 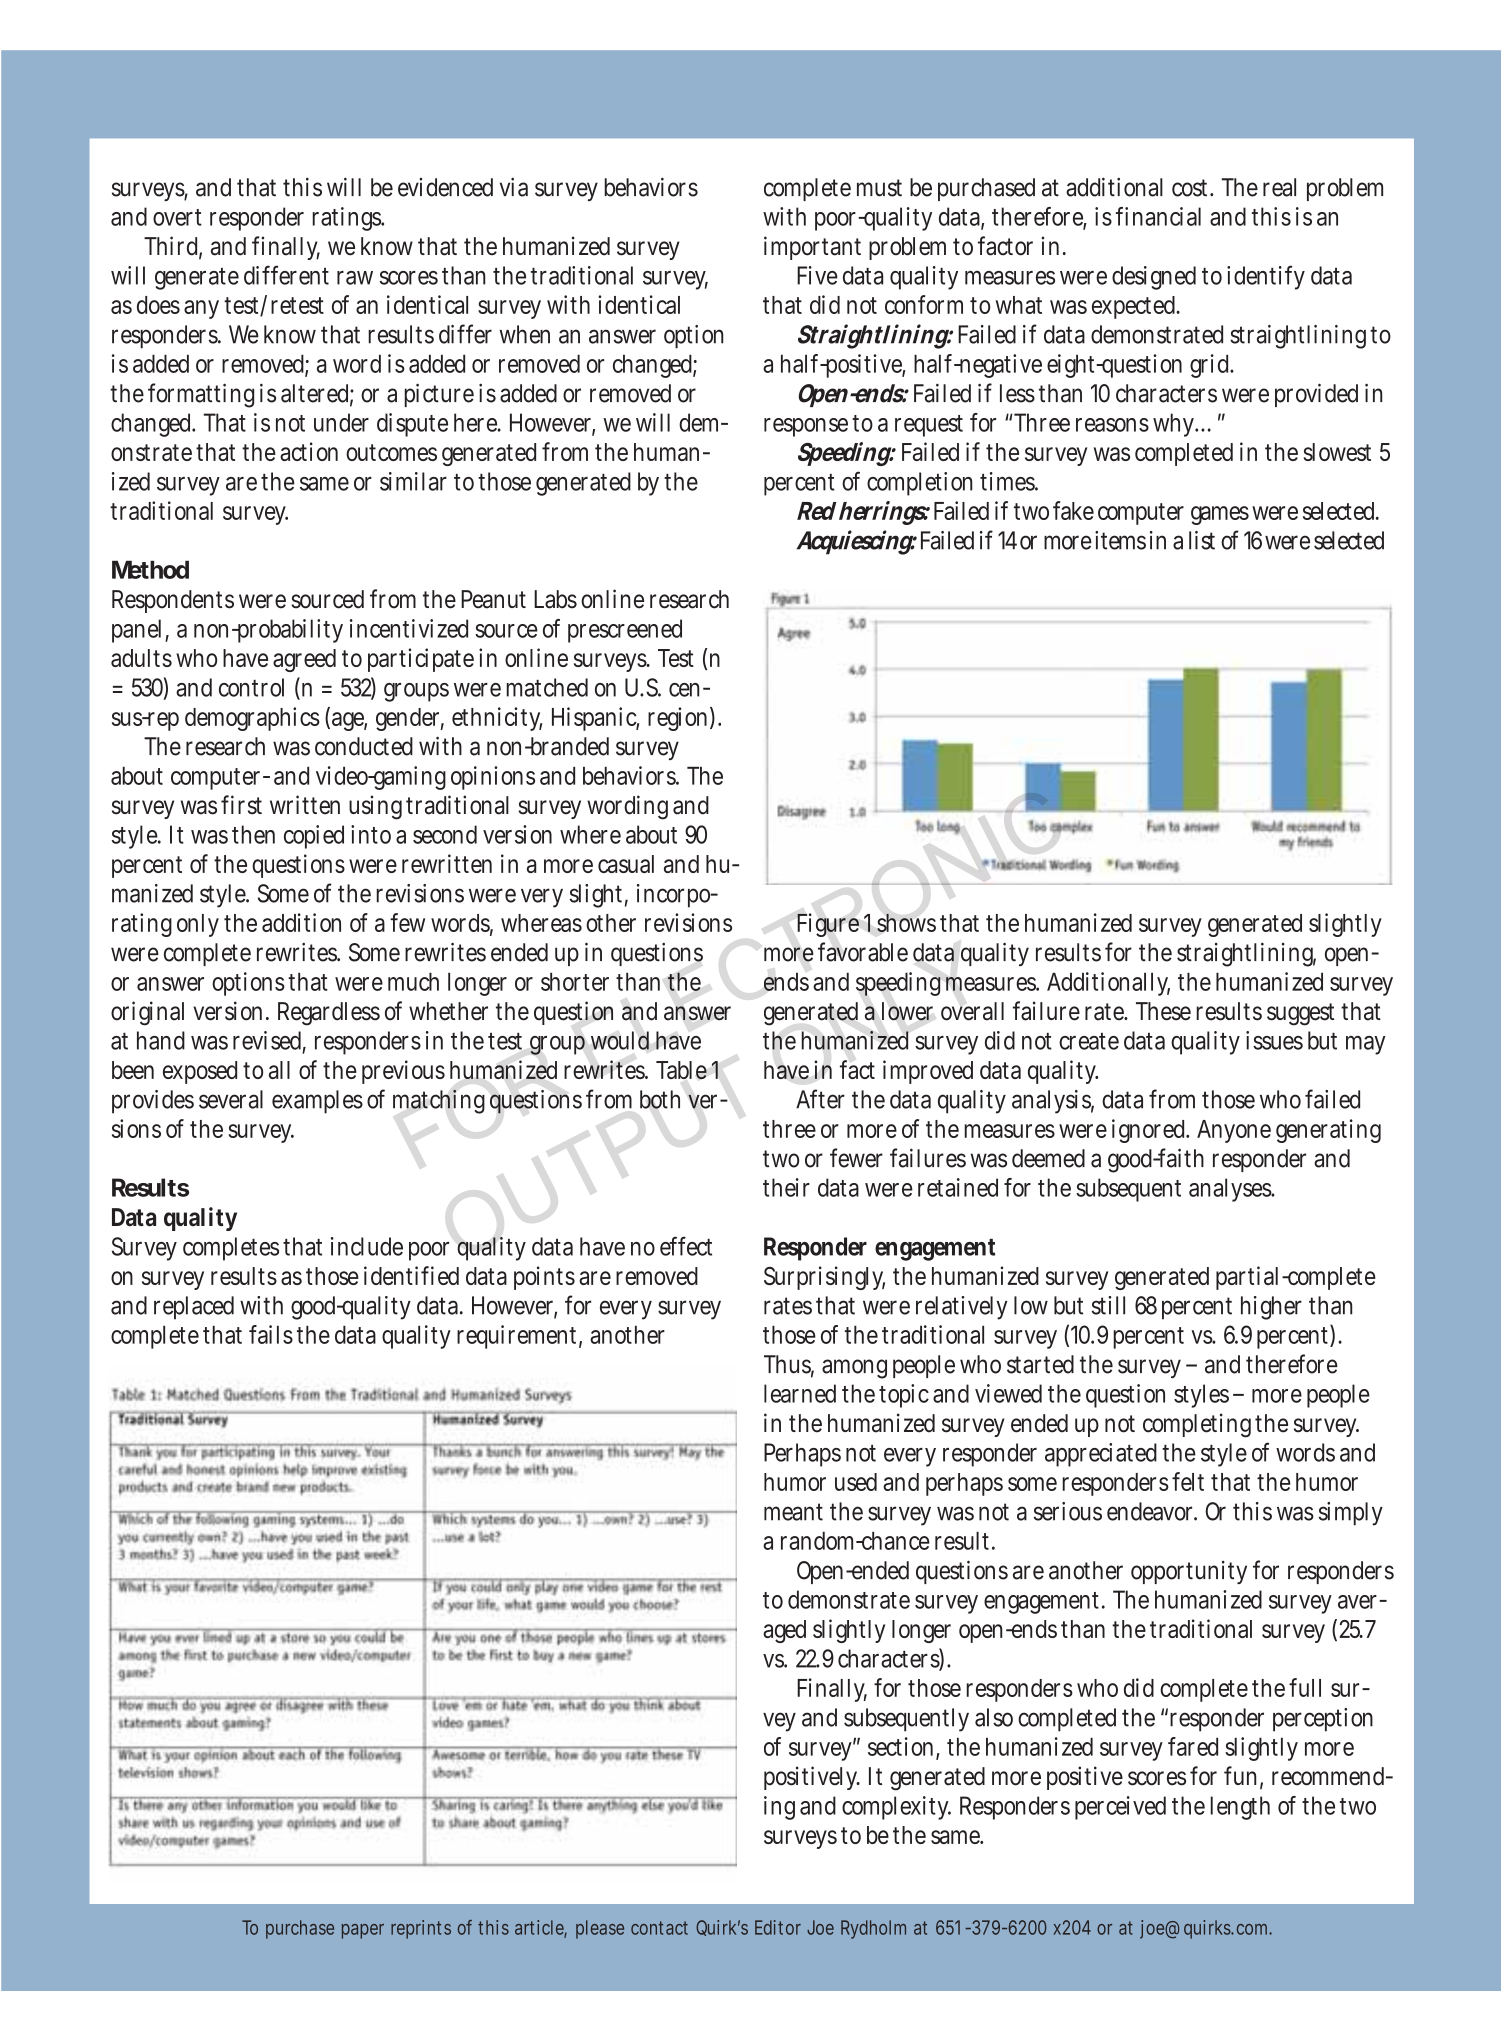 I want to click on financial, so click(x=1158, y=216).
